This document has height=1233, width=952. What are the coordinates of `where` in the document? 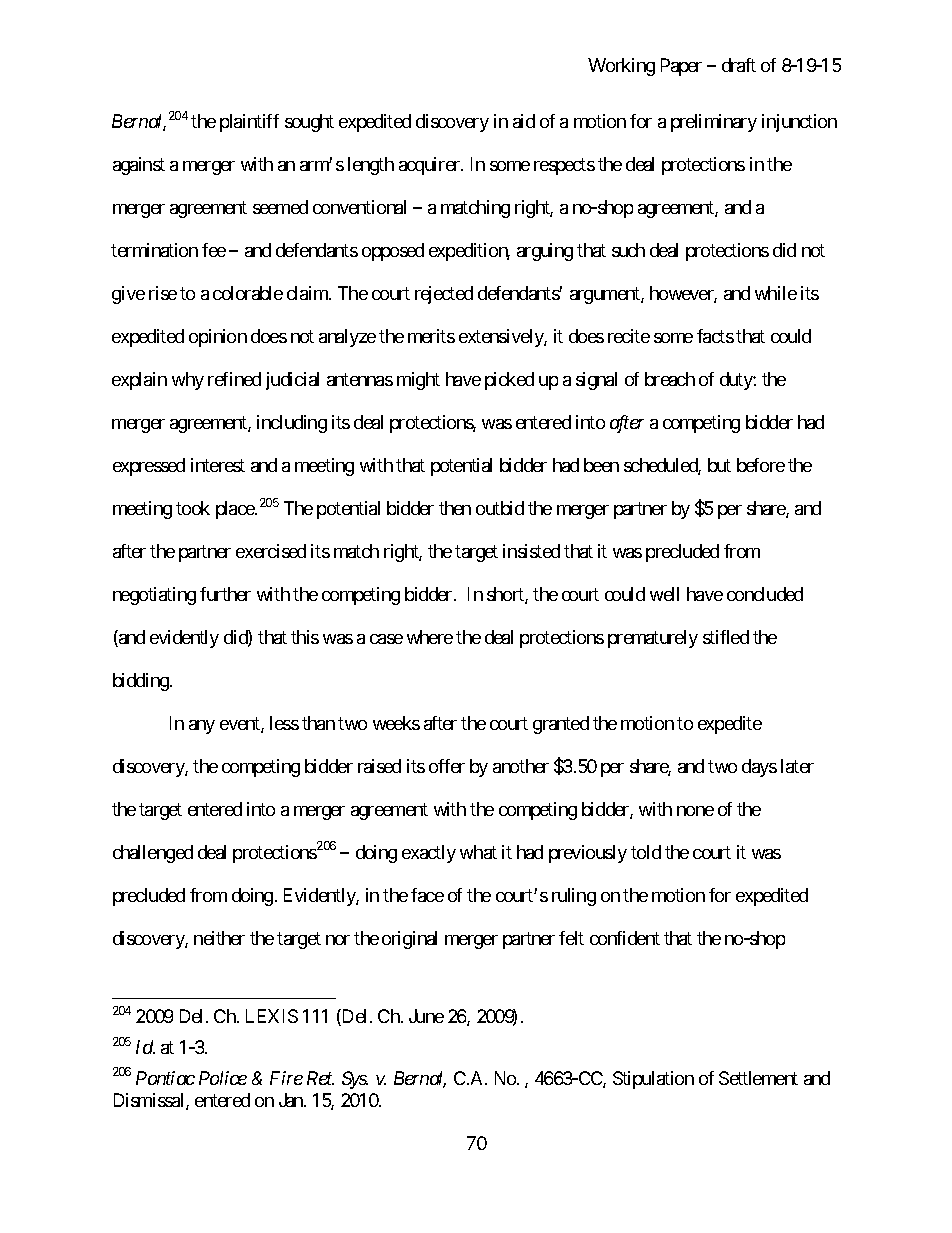 It's located at (430, 637).
